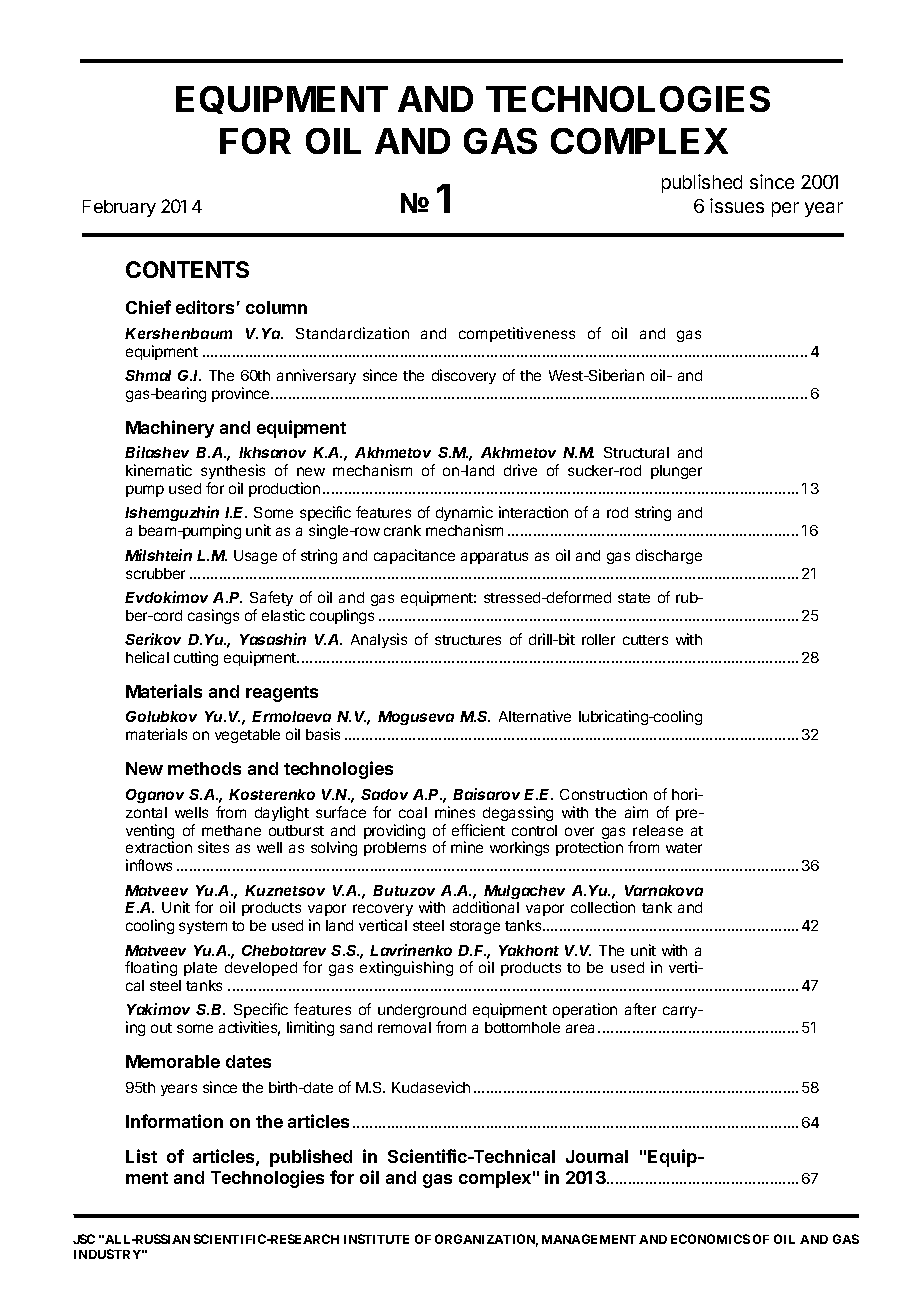  What do you see at coordinates (352, 333) in the page?
I see `Standardization` at bounding box center [352, 333].
